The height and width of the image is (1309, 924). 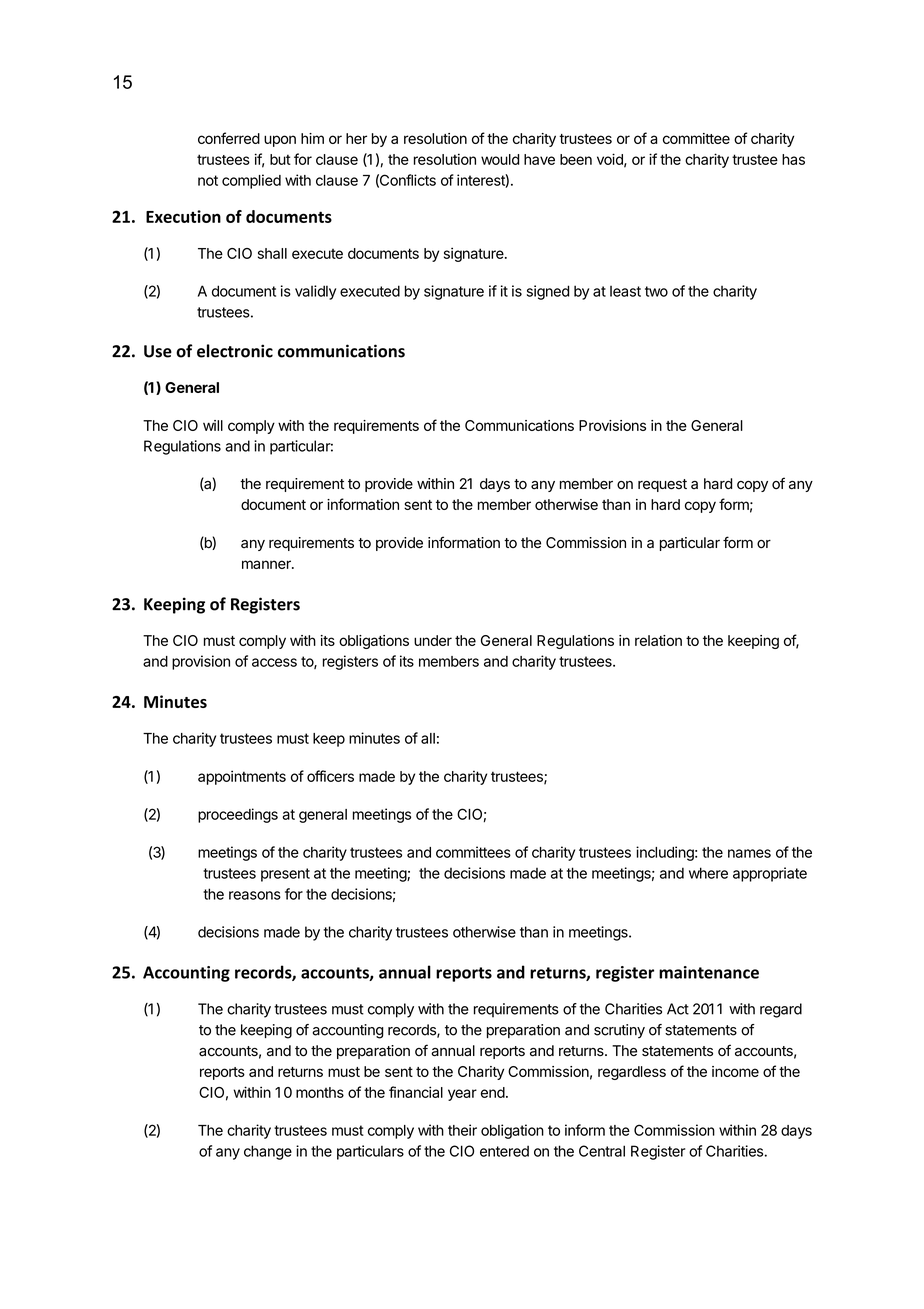 I want to click on change, so click(x=268, y=1152).
